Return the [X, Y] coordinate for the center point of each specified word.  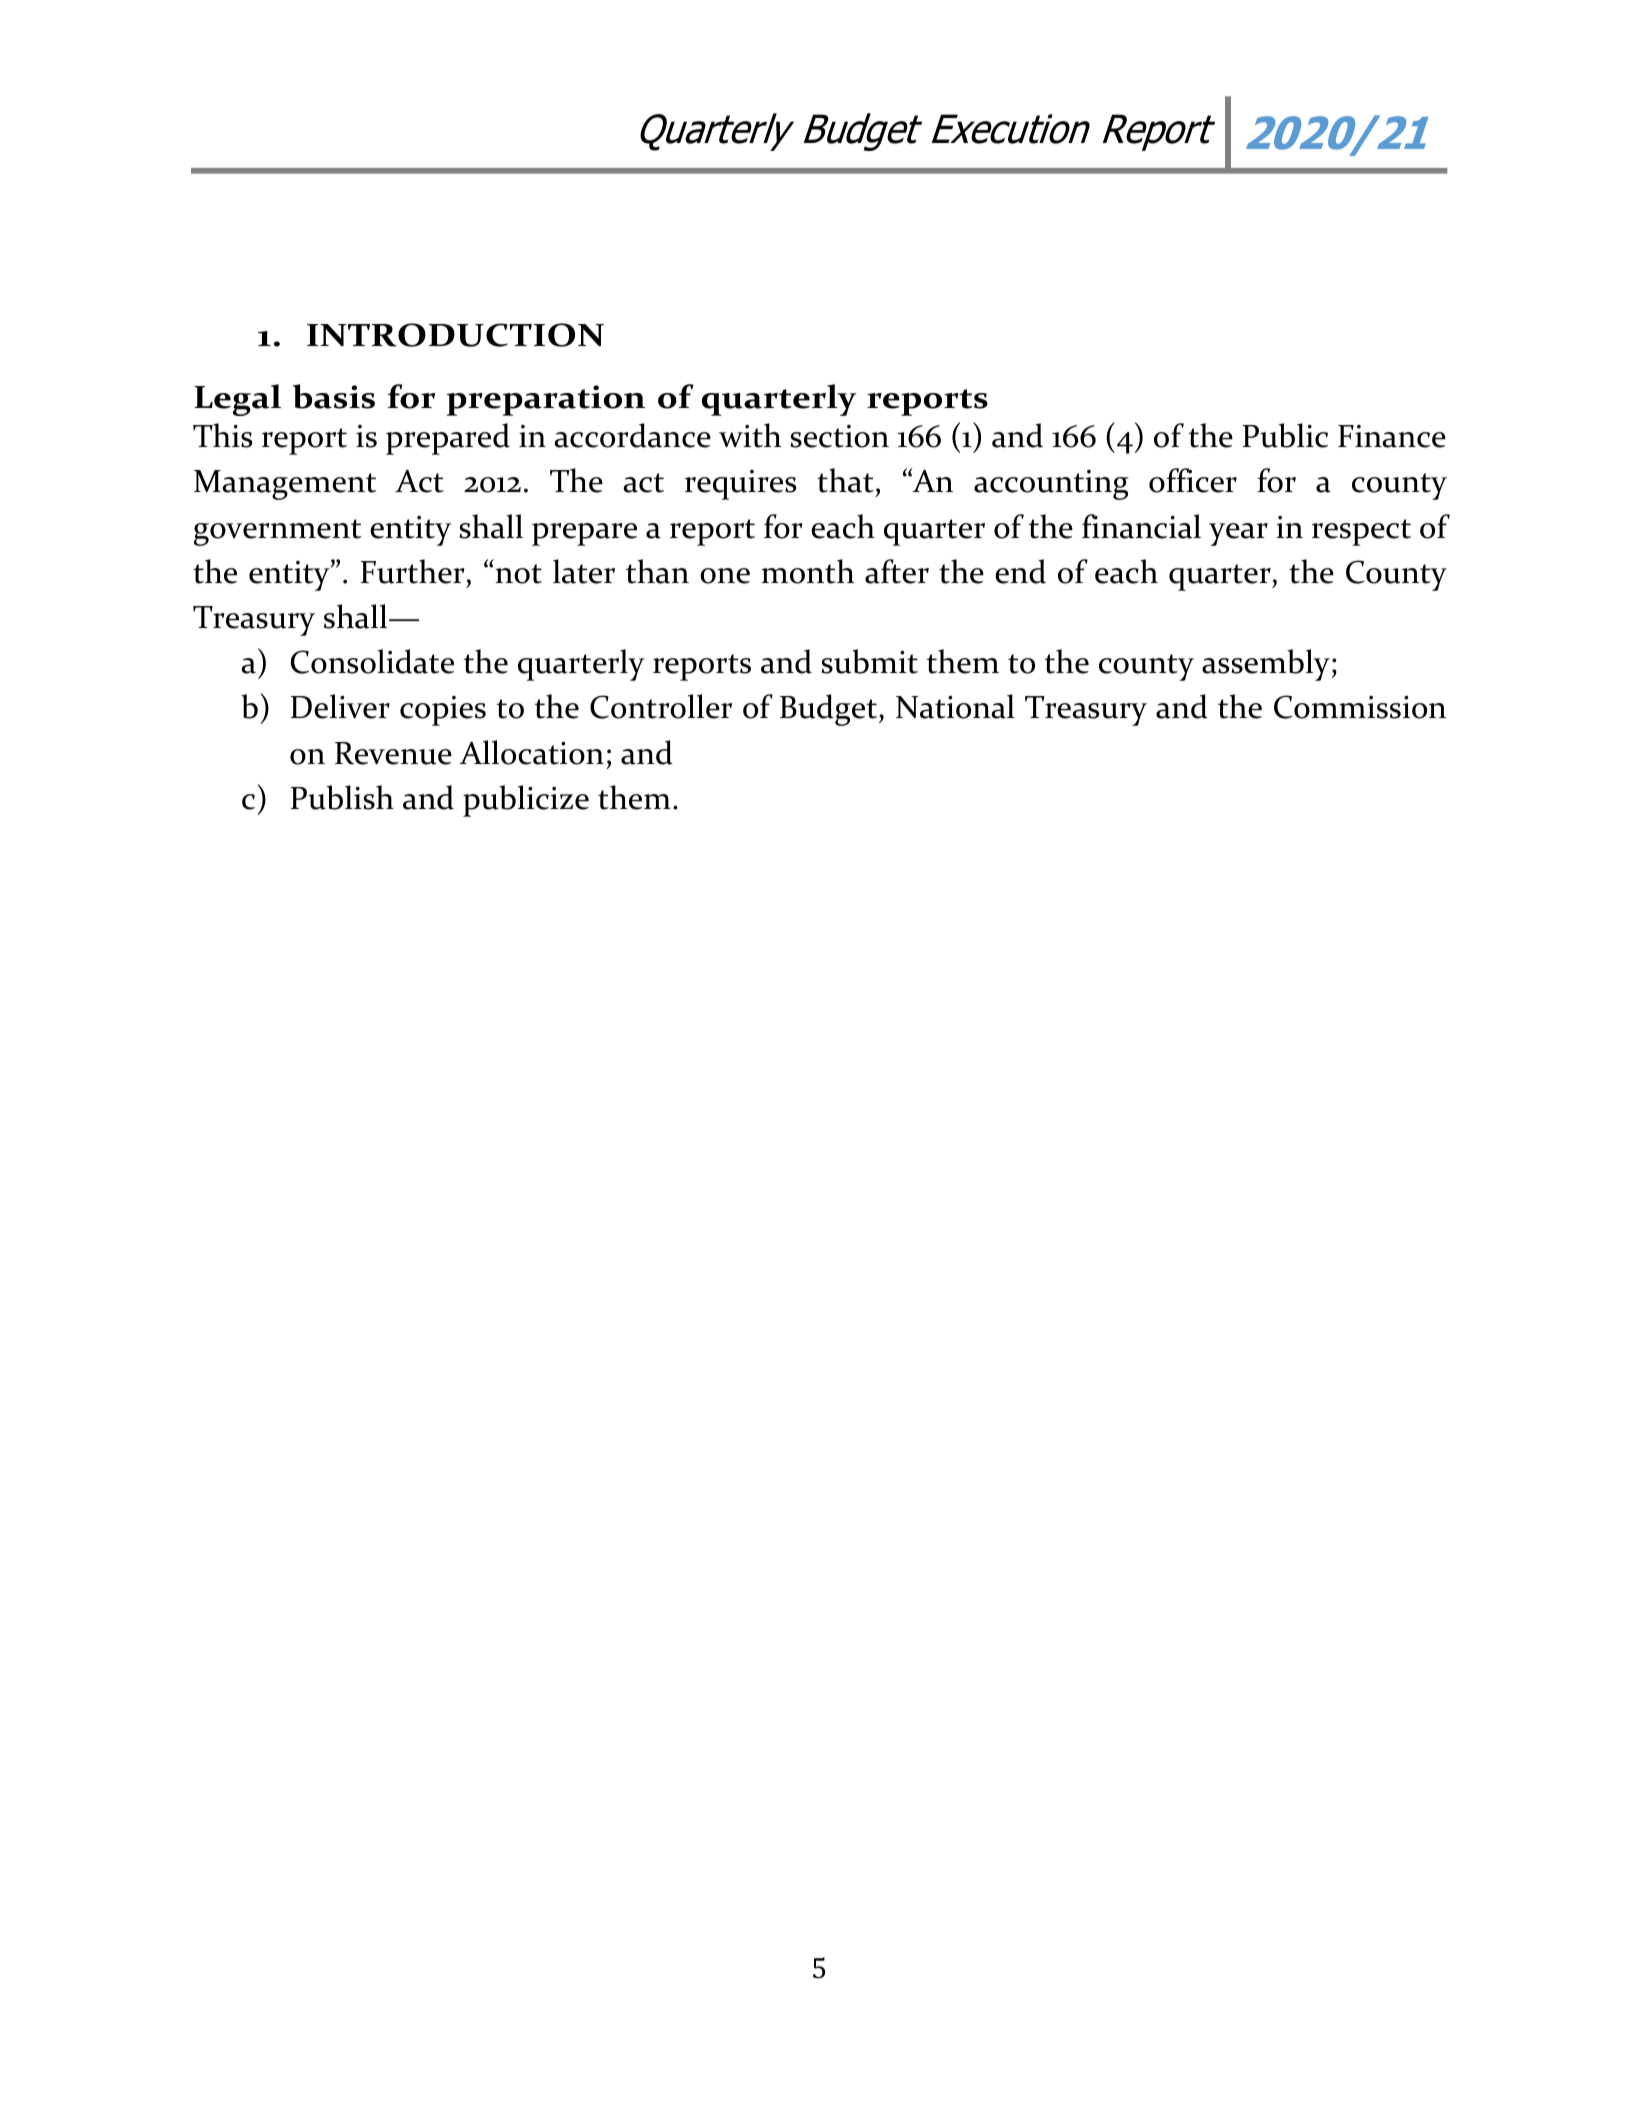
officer [1193, 480]
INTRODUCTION [455, 335]
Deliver [340, 706]
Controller [661, 706]
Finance [1392, 436]
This [222, 435]
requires [740, 485]
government [277, 532]
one [725, 576]
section [839, 436]
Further [413, 571]
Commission [1360, 707]
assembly [1266, 665]
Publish [342, 797]
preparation [546, 400]
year [1238, 534]
